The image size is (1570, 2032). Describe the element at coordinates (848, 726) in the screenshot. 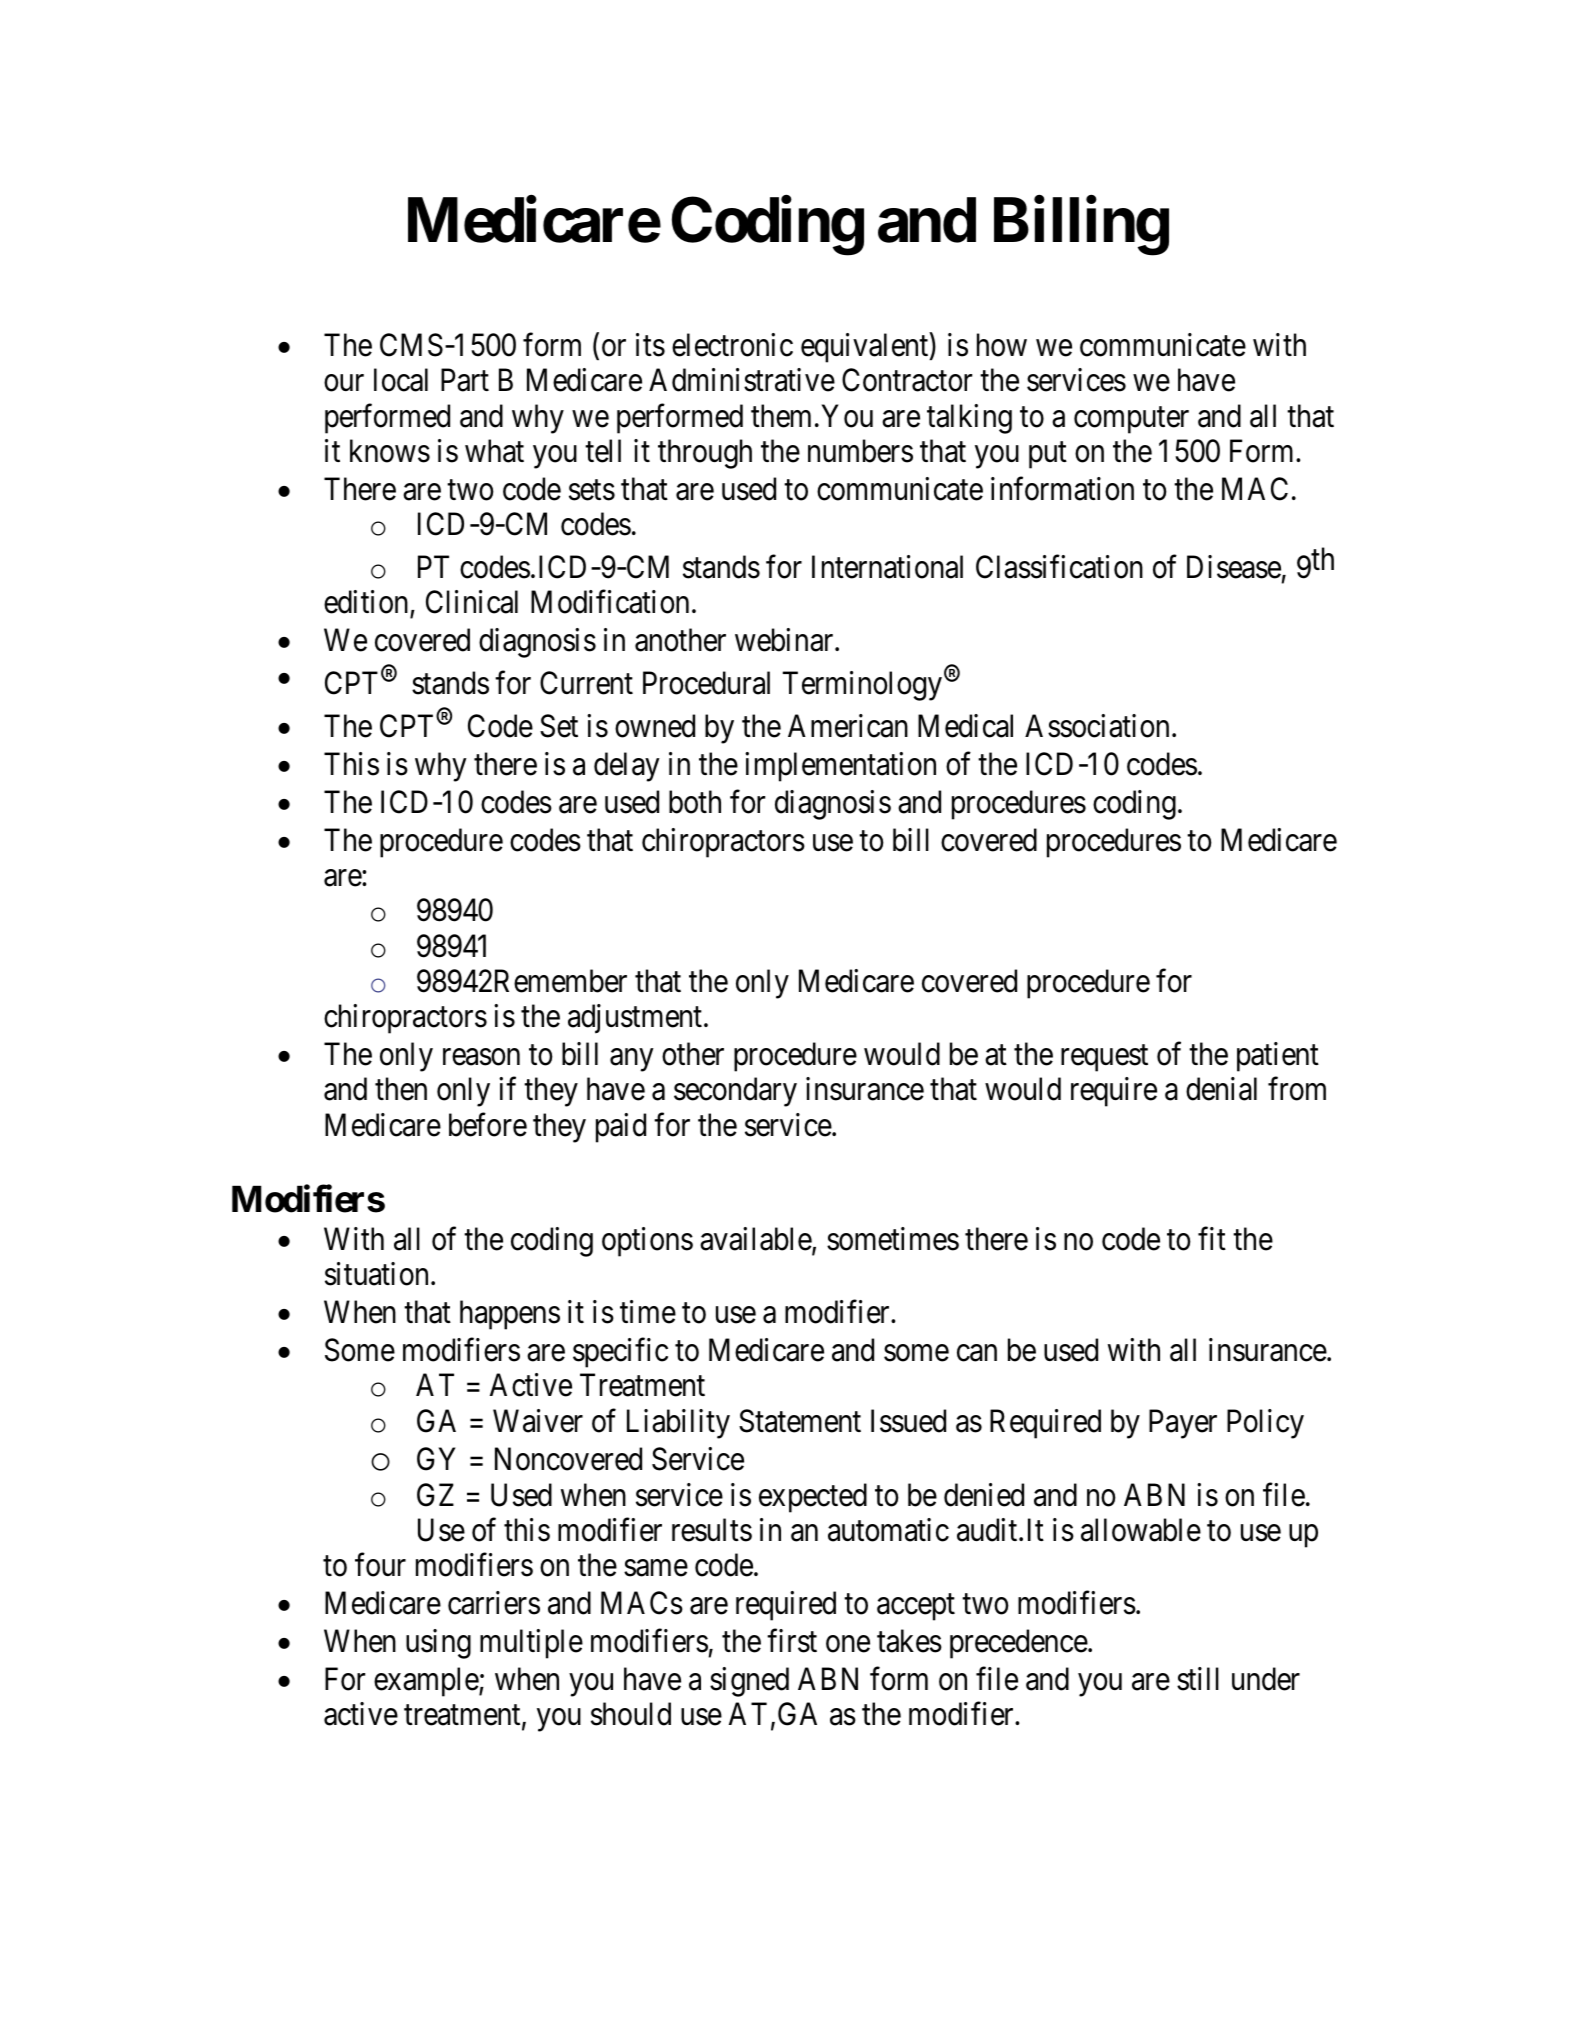

I see `American` at that location.
